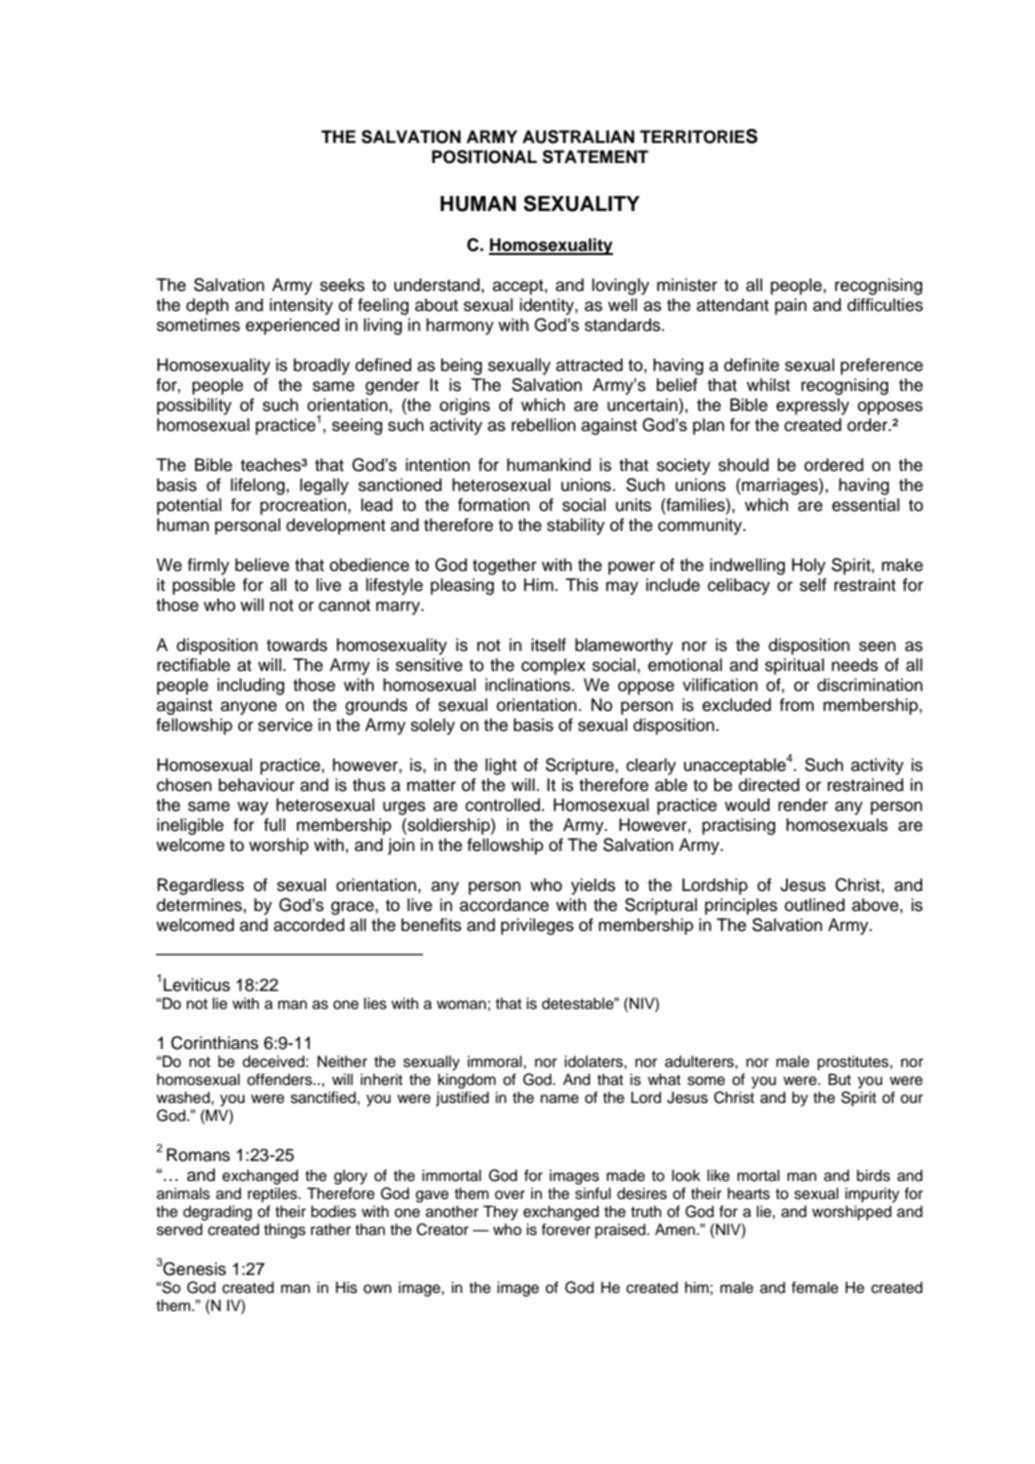 The image size is (1035, 1464). Describe the element at coordinates (796, 705) in the screenshot. I see `from` at that location.
